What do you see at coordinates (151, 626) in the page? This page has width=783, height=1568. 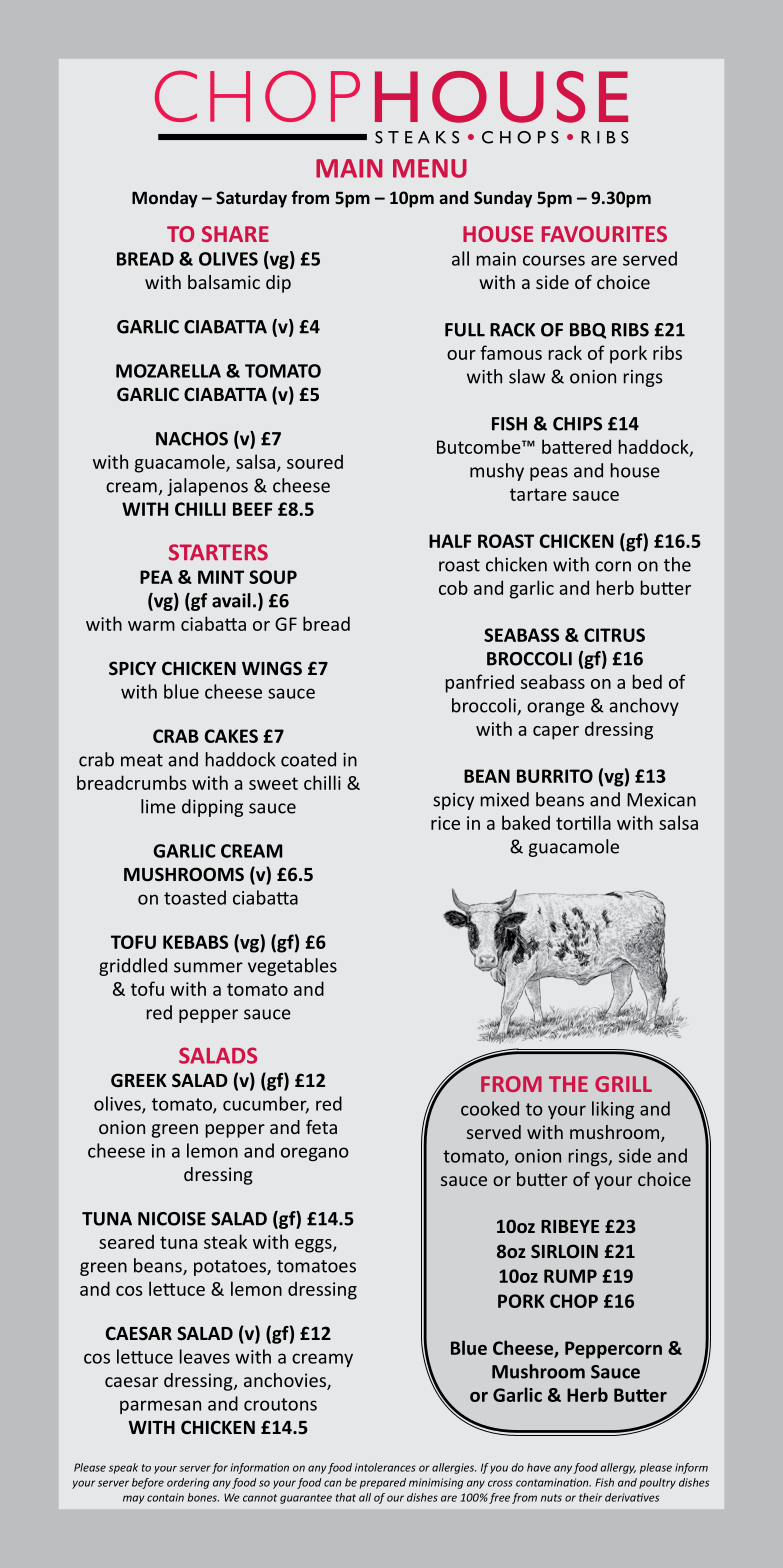 I see `warm` at bounding box center [151, 626].
